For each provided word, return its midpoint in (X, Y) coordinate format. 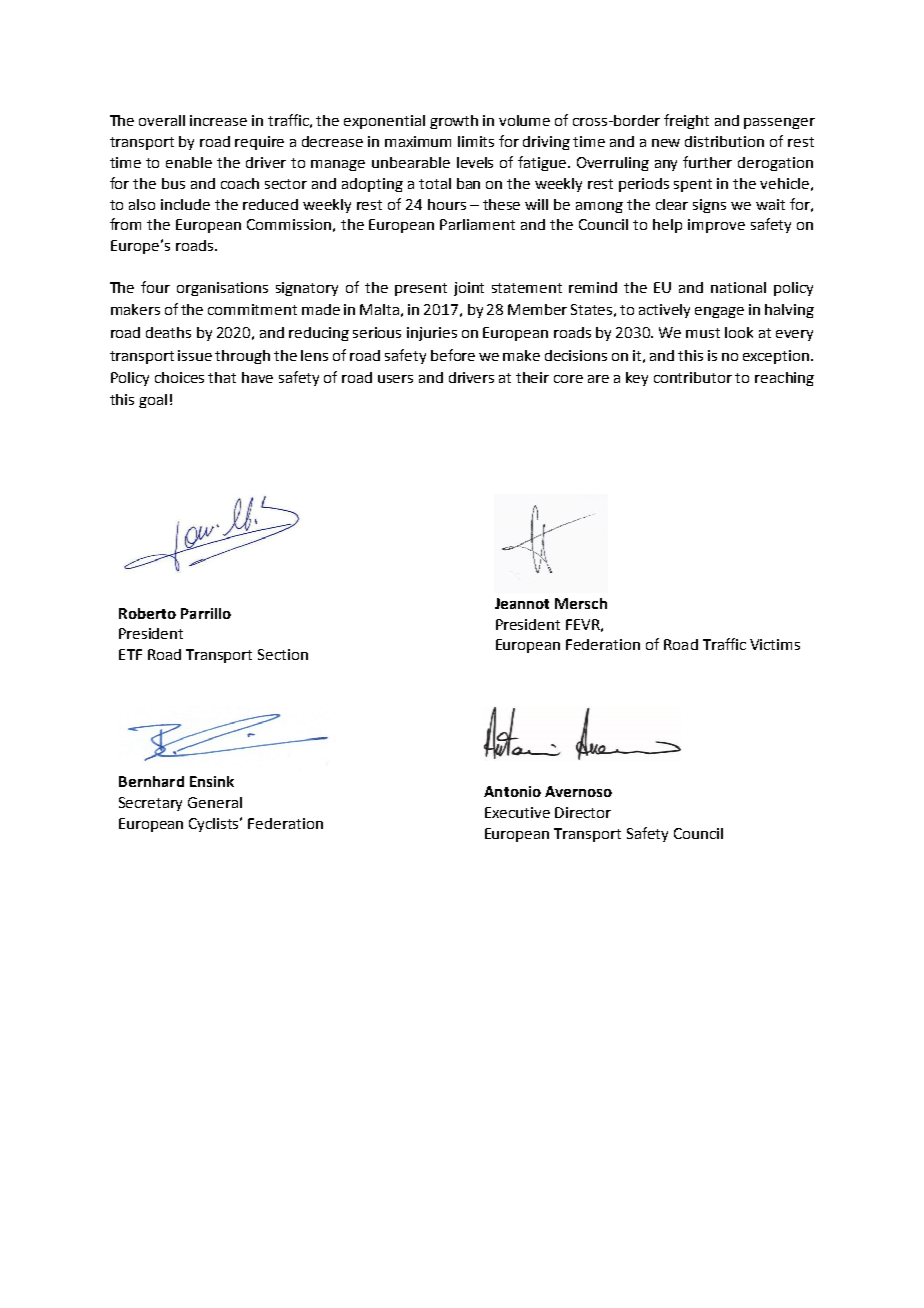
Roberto (147, 613)
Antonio (512, 791)
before (453, 355)
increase (218, 120)
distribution (724, 141)
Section (283, 654)
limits (476, 141)
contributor (693, 377)
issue (195, 355)
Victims (775, 644)
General (215, 802)
